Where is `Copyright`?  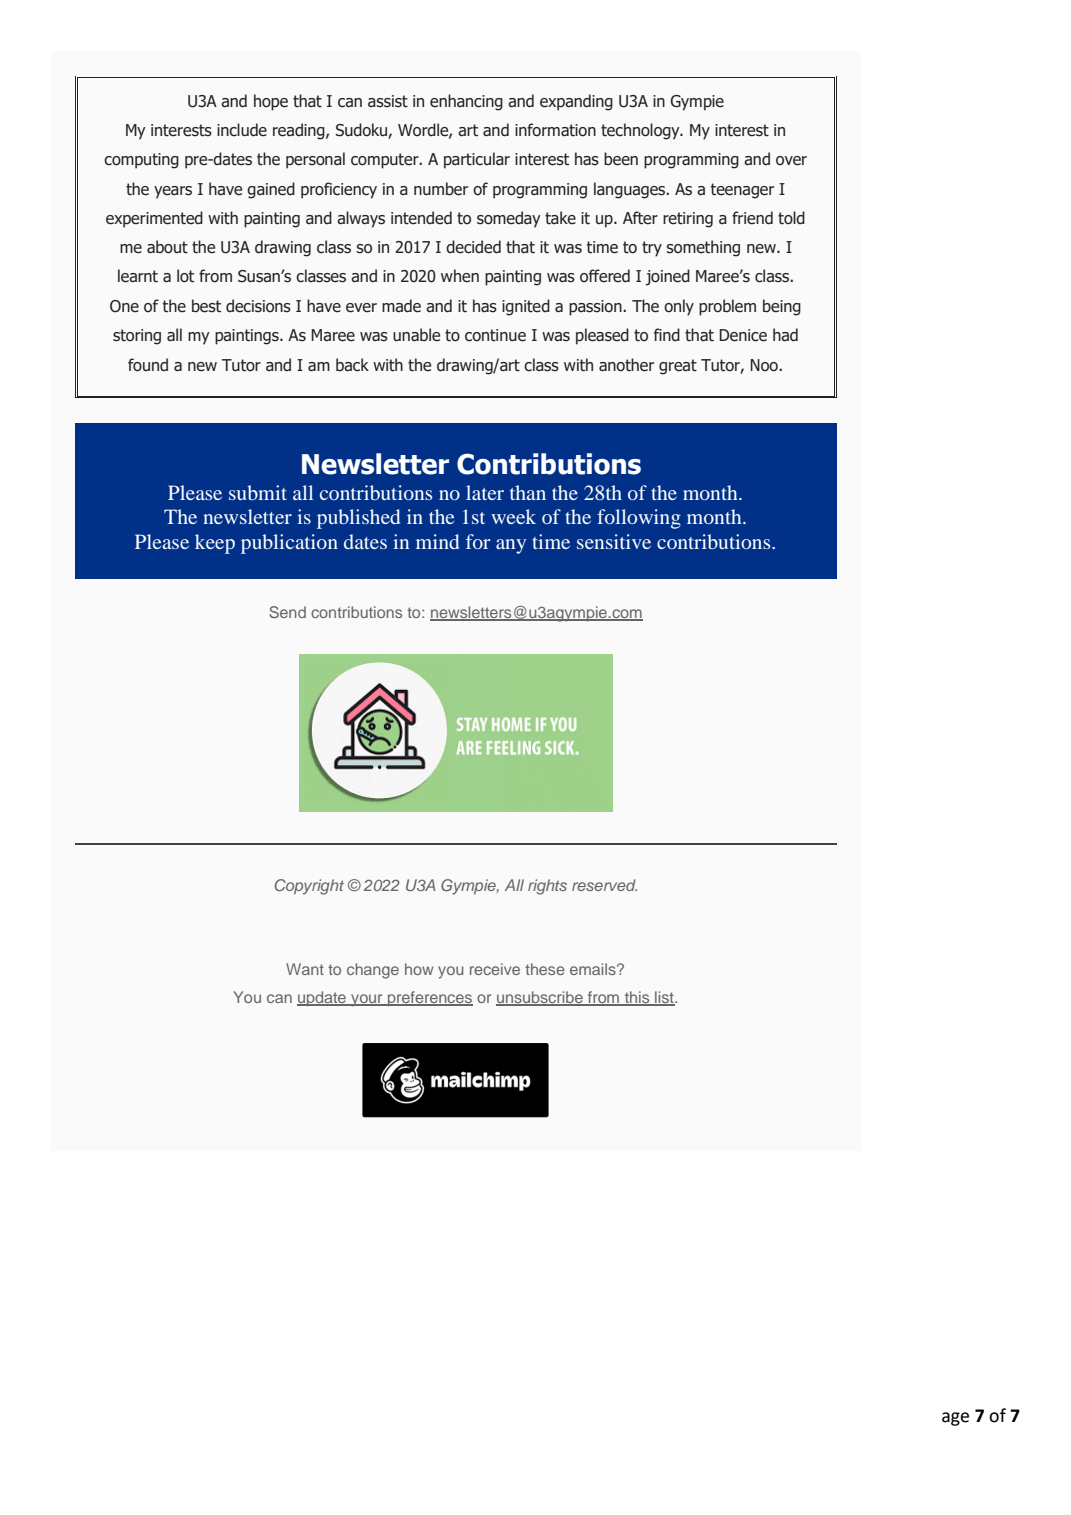 Copyright is located at coordinates (309, 887).
